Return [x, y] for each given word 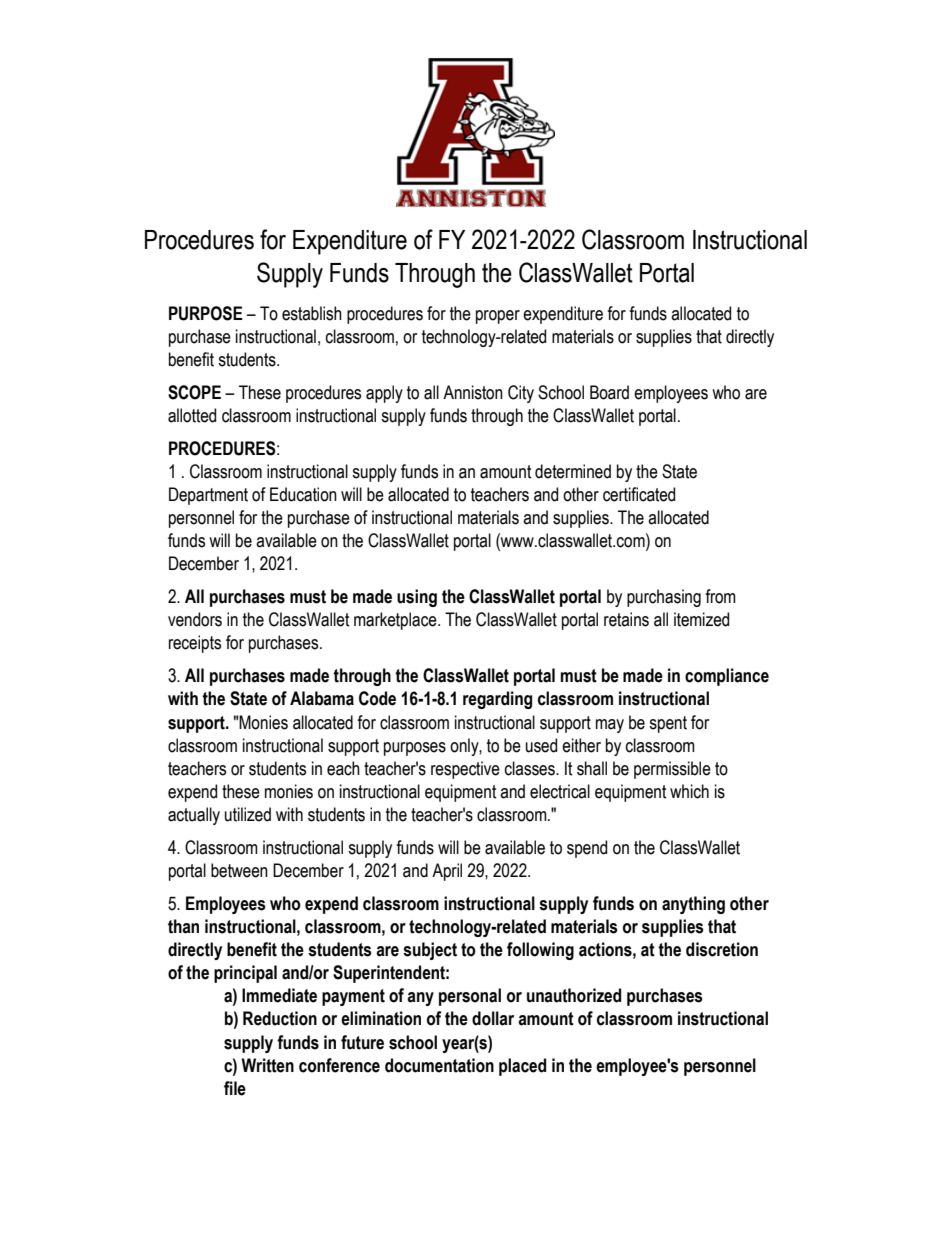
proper [498, 317]
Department [208, 496]
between [239, 870]
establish [312, 313]
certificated [639, 494]
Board [609, 392]
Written [267, 1065]
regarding [497, 700]
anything [693, 905]
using [417, 598]
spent [668, 724]
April [447, 872]
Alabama [322, 698]
